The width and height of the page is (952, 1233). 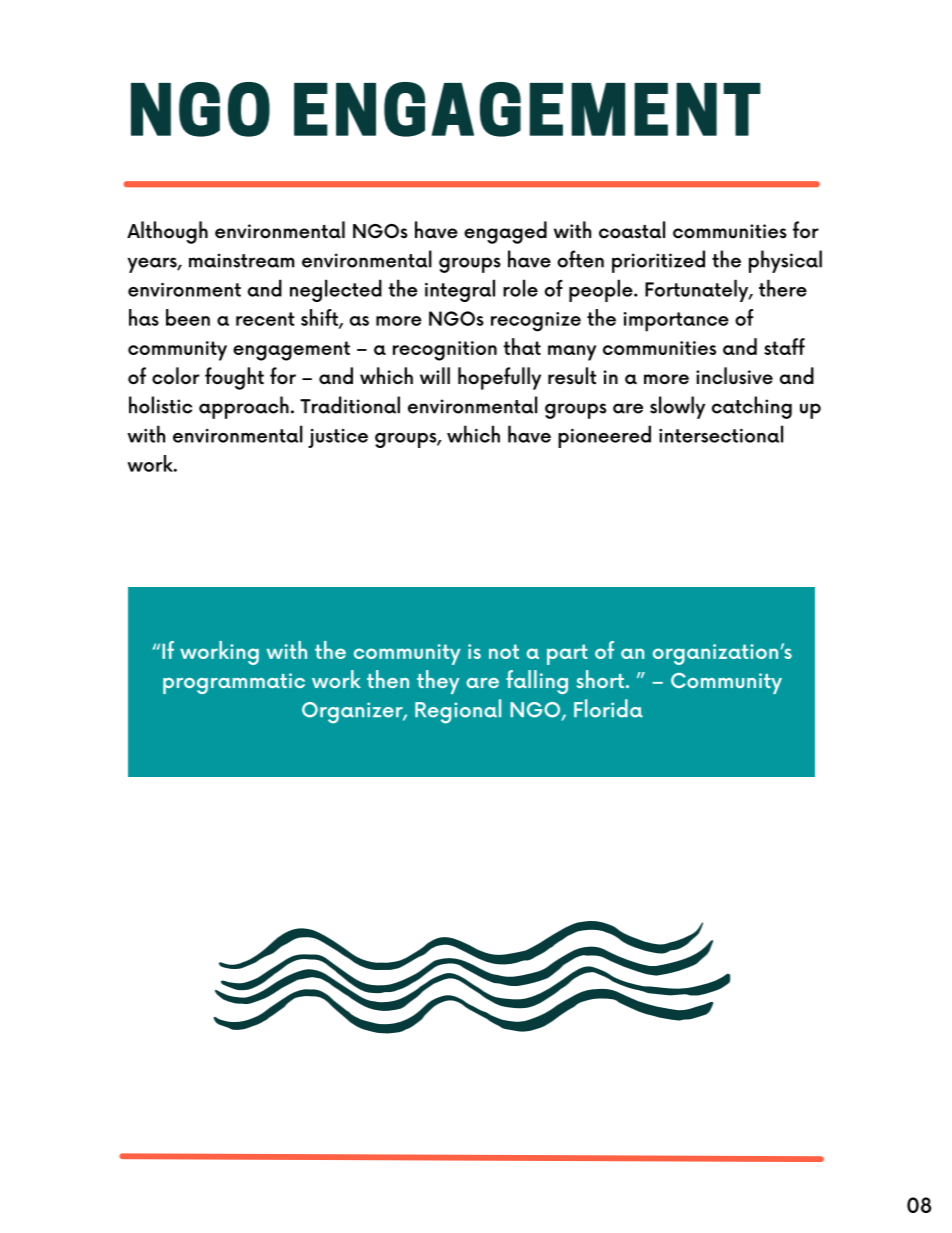 What do you see at coordinates (234, 683) in the page?
I see `programmatic` at bounding box center [234, 683].
